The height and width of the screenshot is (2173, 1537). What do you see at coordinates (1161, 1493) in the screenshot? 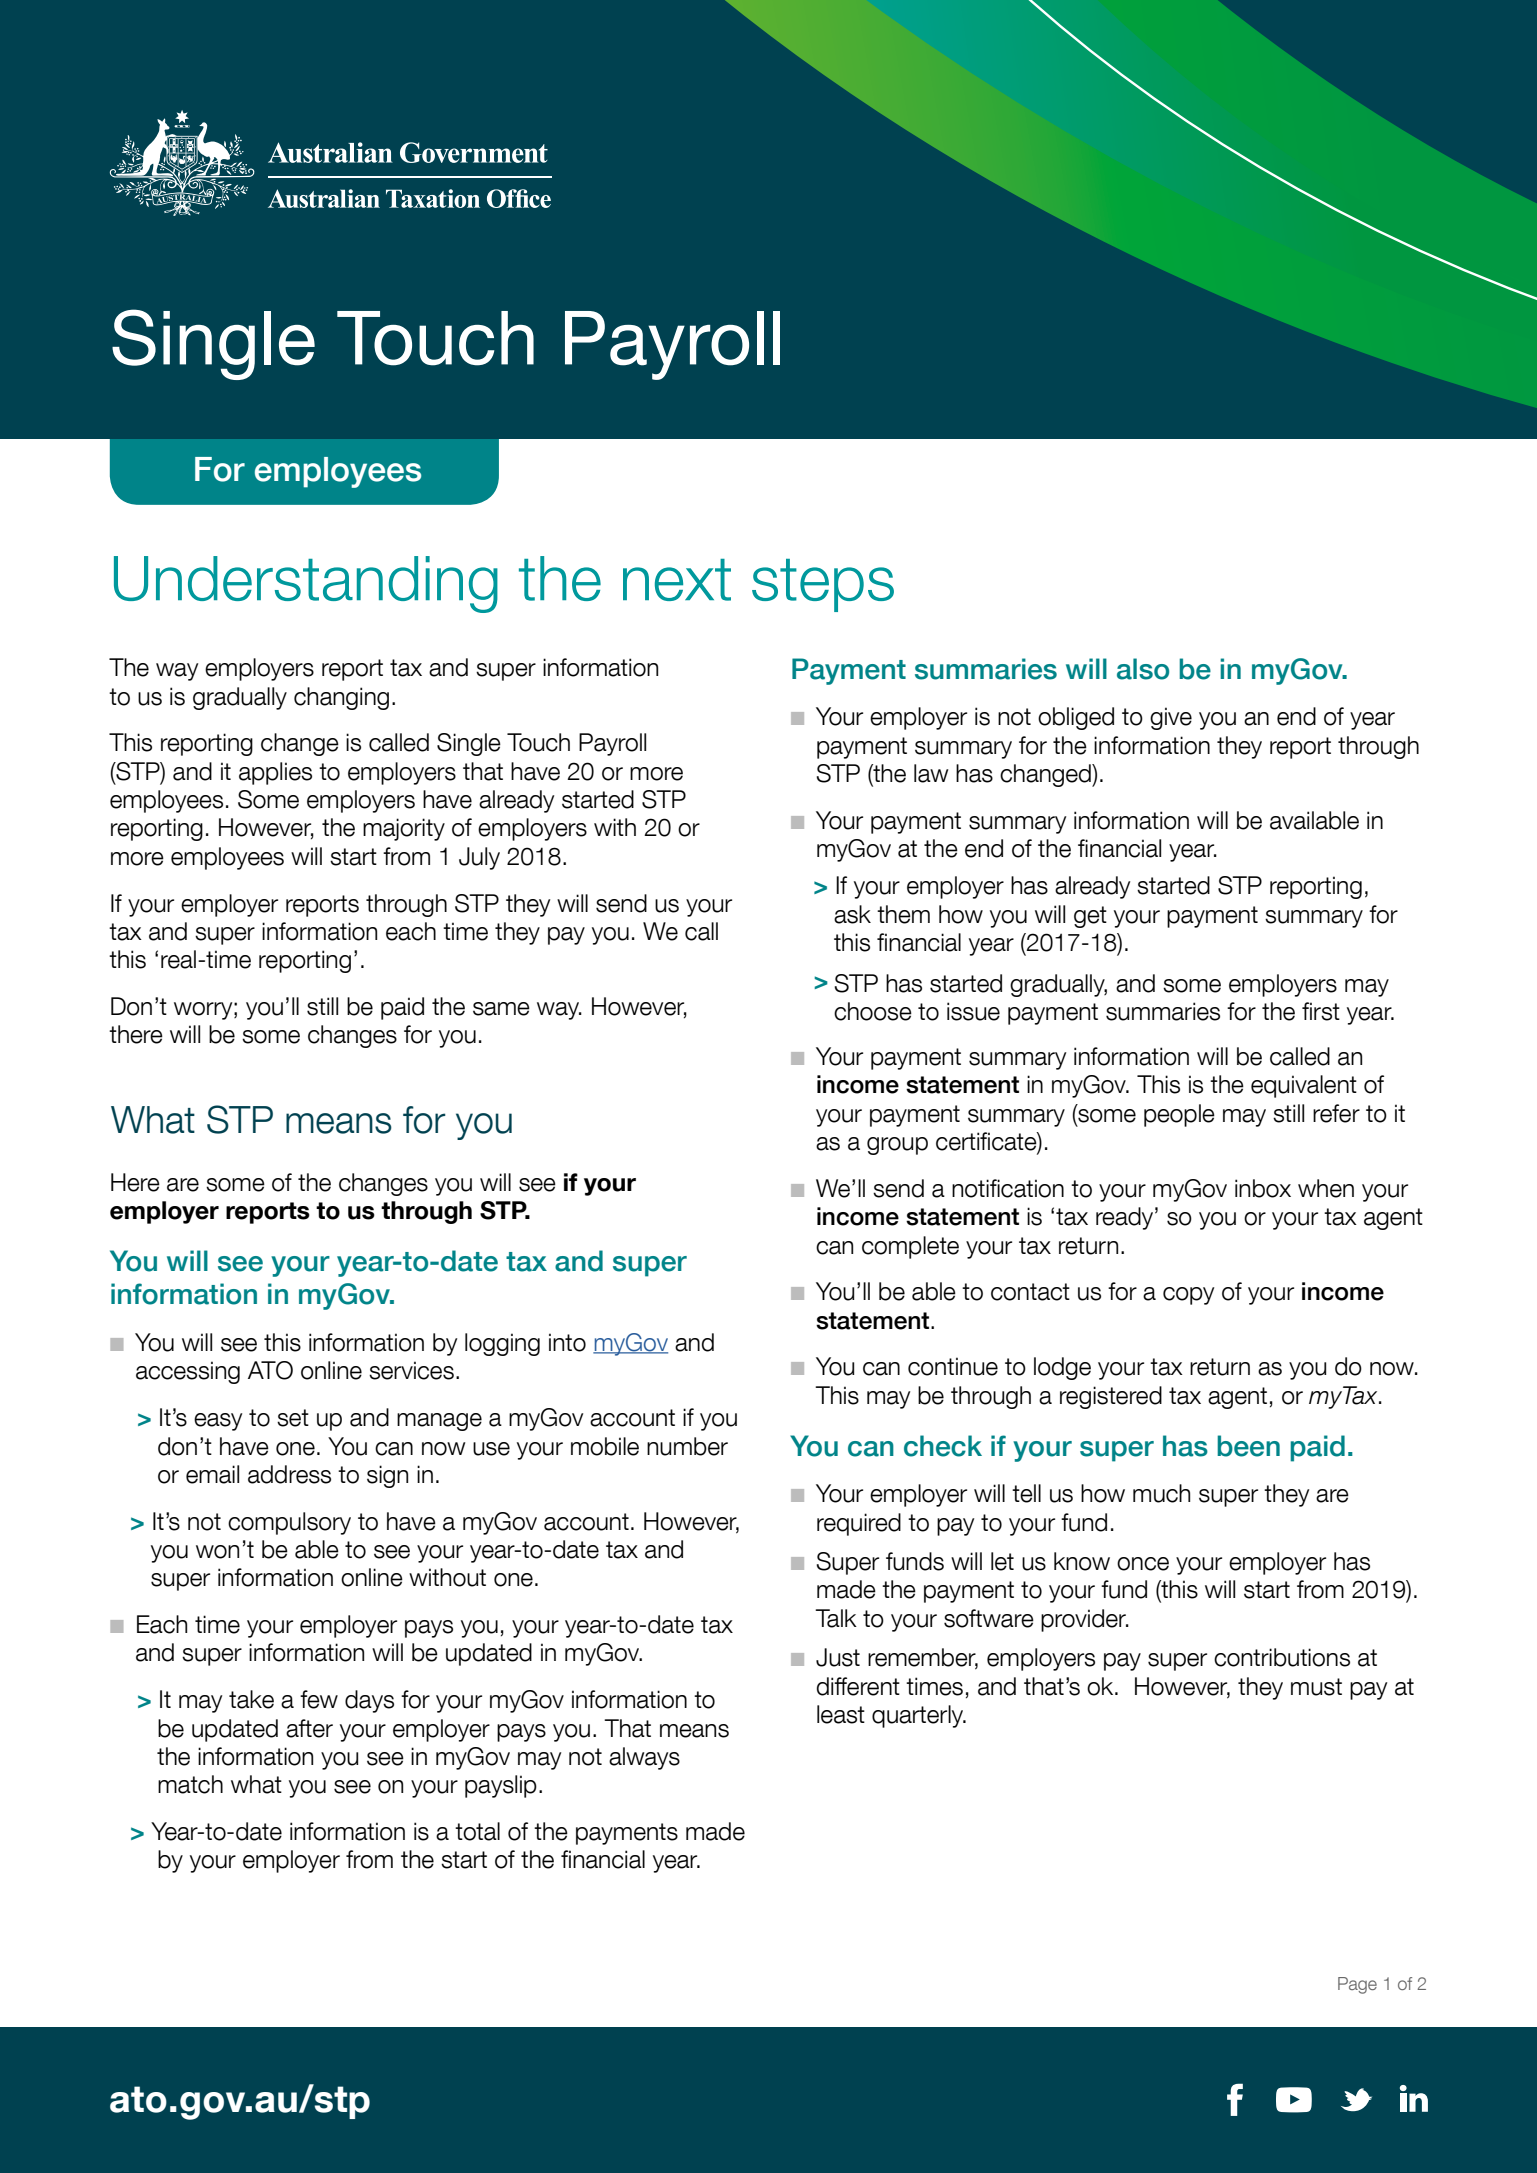
I see `much` at bounding box center [1161, 1493].
